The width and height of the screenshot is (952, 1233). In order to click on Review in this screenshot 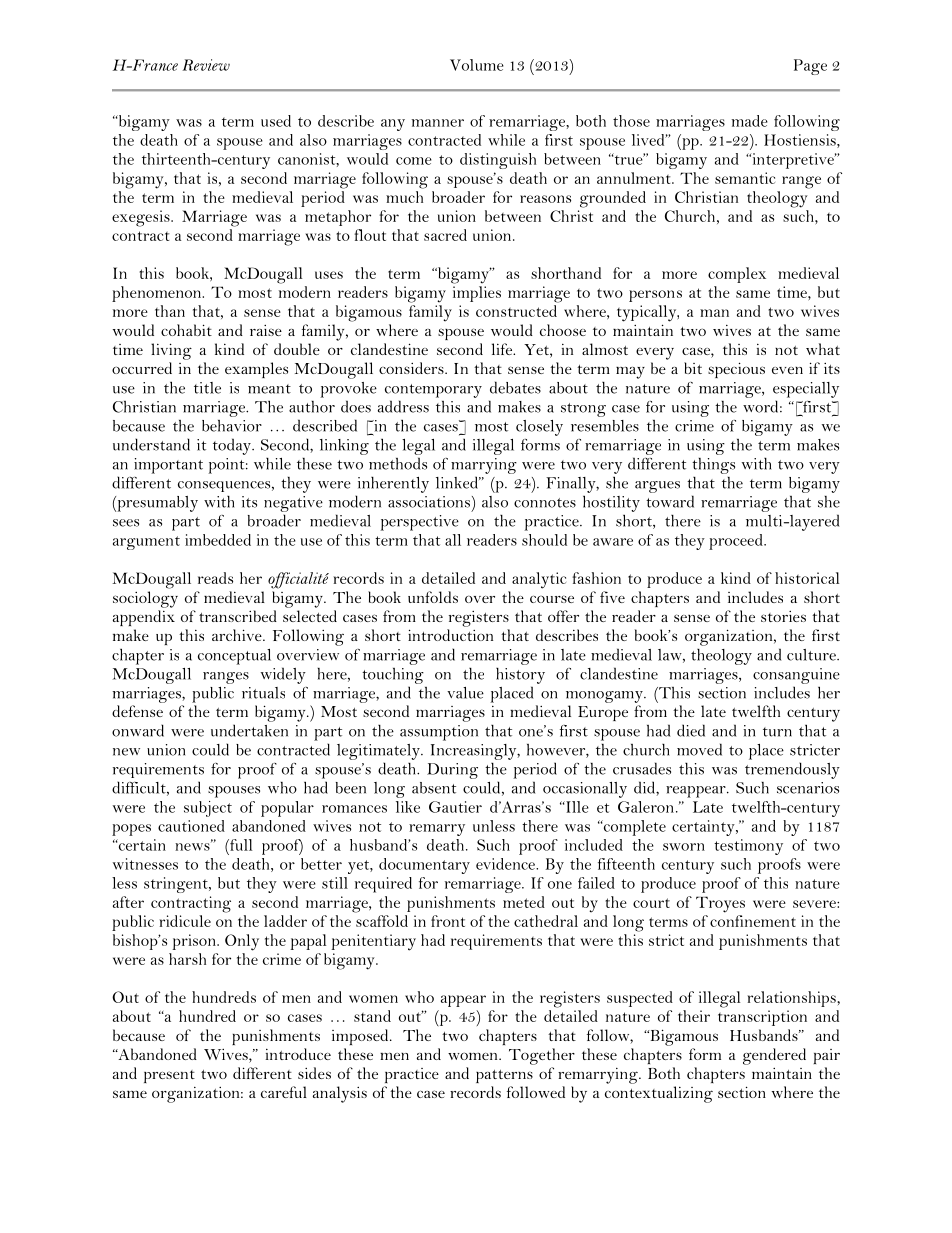, I will do `click(206, 65)`.
